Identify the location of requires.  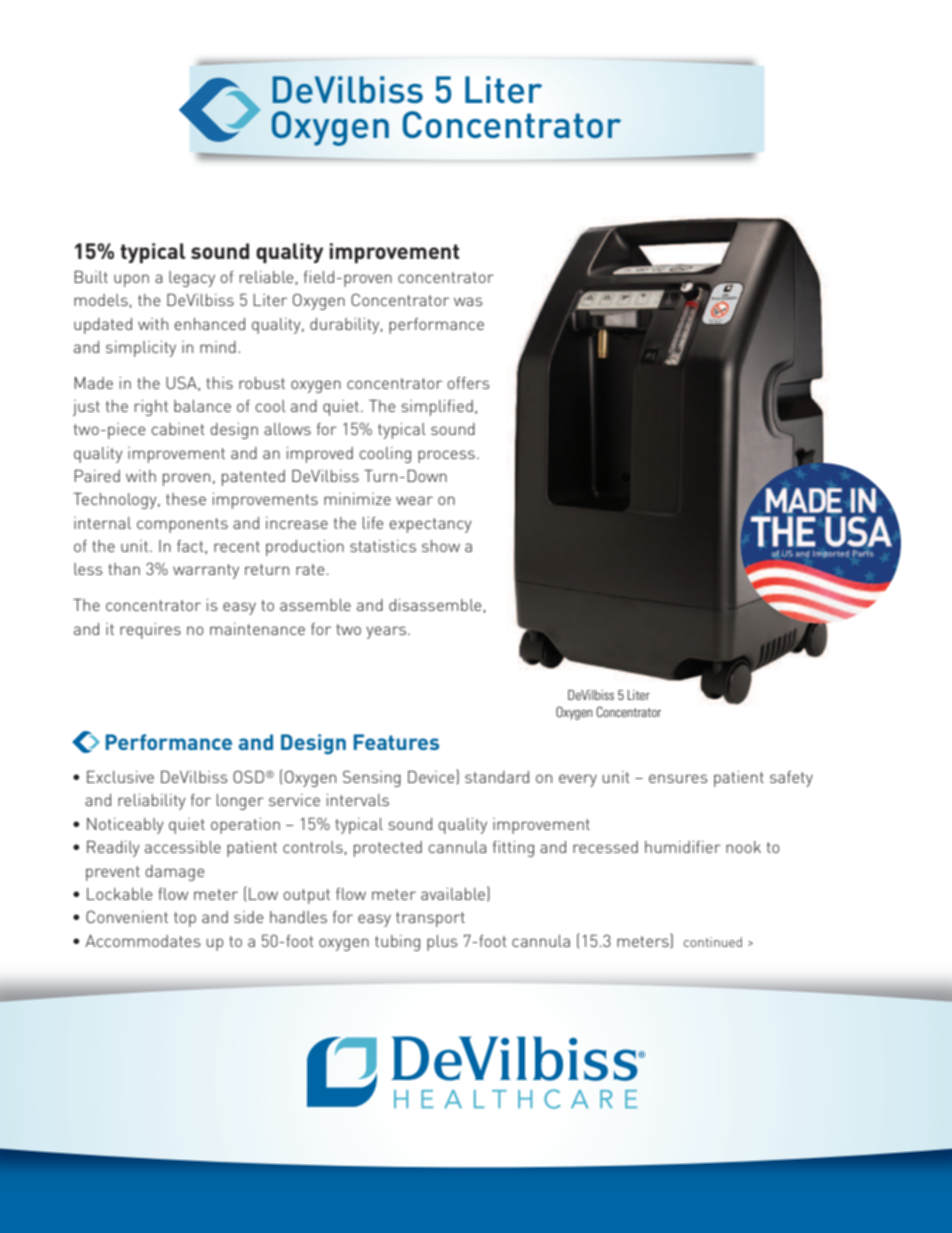
(150, 631).
